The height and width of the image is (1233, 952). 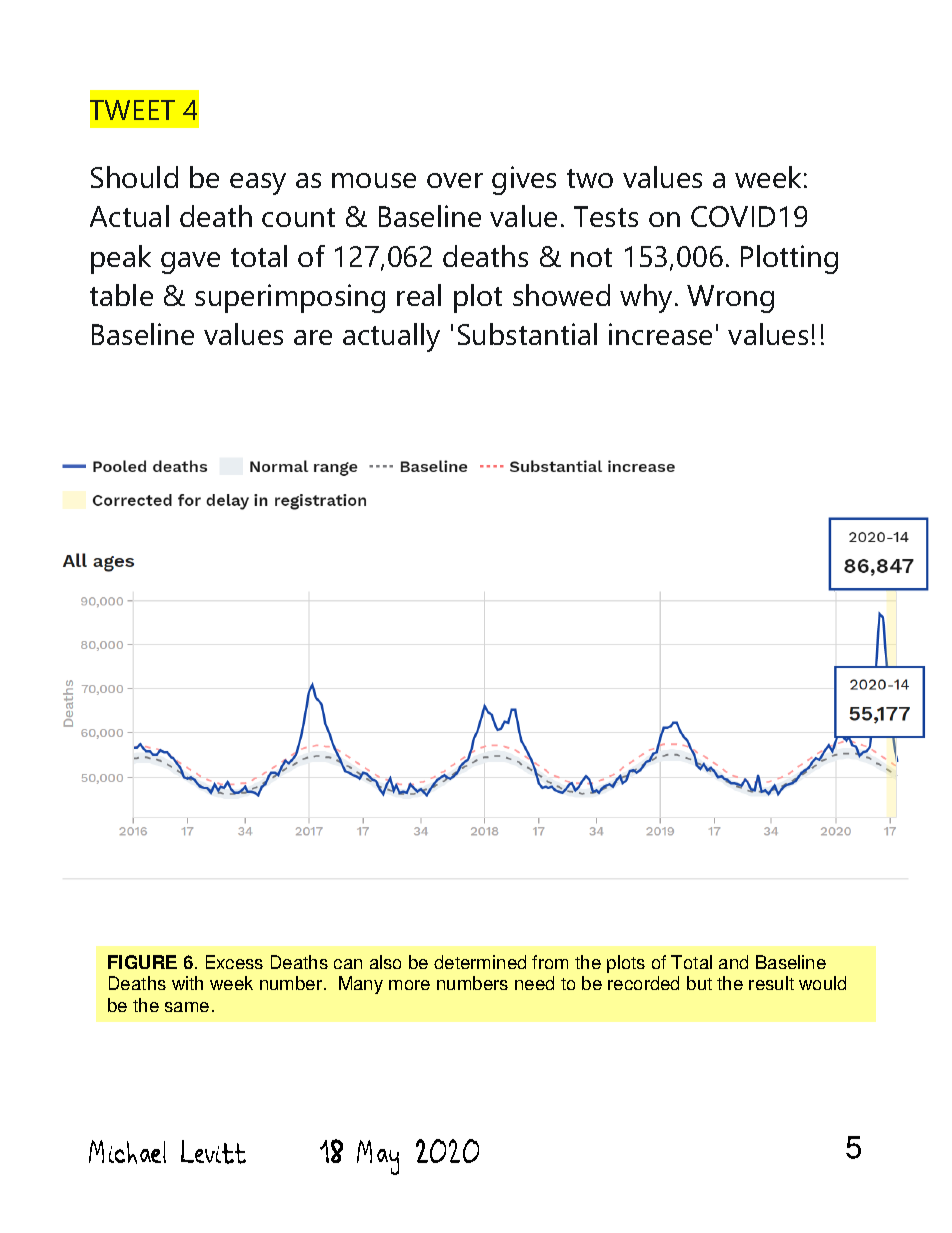 I want to click on more, so click(x=409, y=985).
